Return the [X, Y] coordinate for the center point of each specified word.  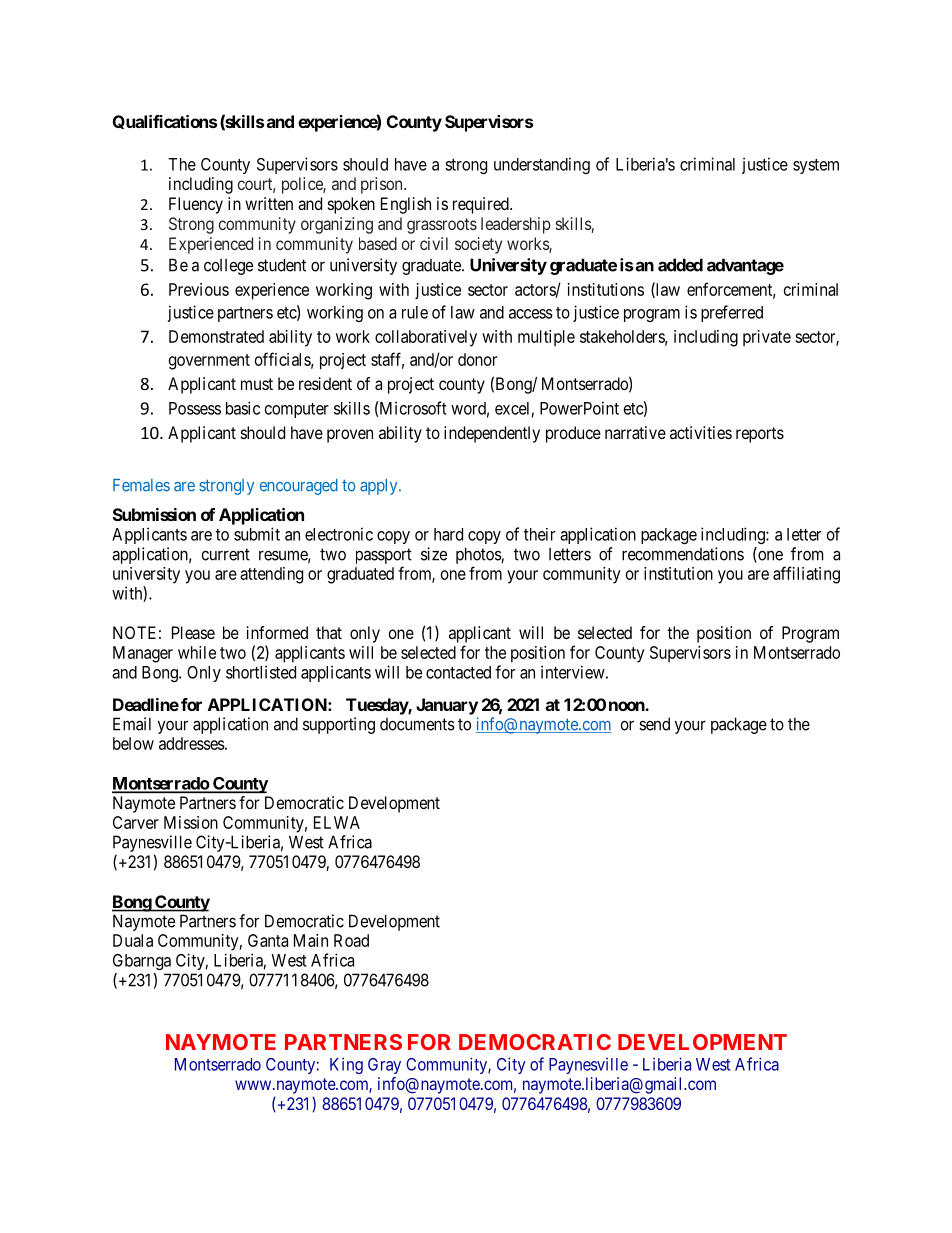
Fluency [196, 205]
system [816, 166]
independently [492, 434]
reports [760, 435]
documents [417, 724]
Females [141, 485]
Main [311, 940]
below [133, 743]
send [654, 724]
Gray [384, 1066]
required [482, 205]
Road [351, 940]
